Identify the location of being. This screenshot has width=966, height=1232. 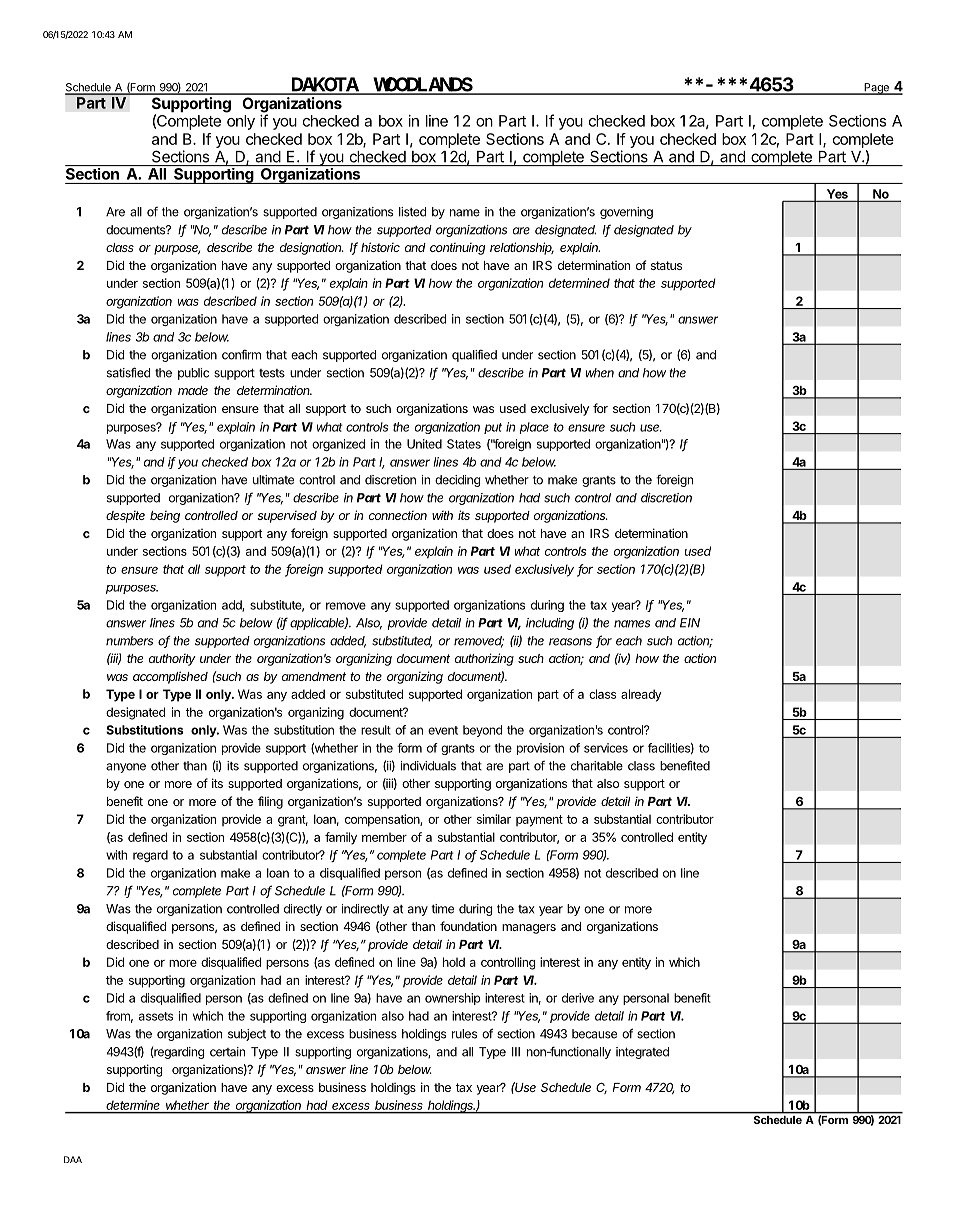
(165, 517).
